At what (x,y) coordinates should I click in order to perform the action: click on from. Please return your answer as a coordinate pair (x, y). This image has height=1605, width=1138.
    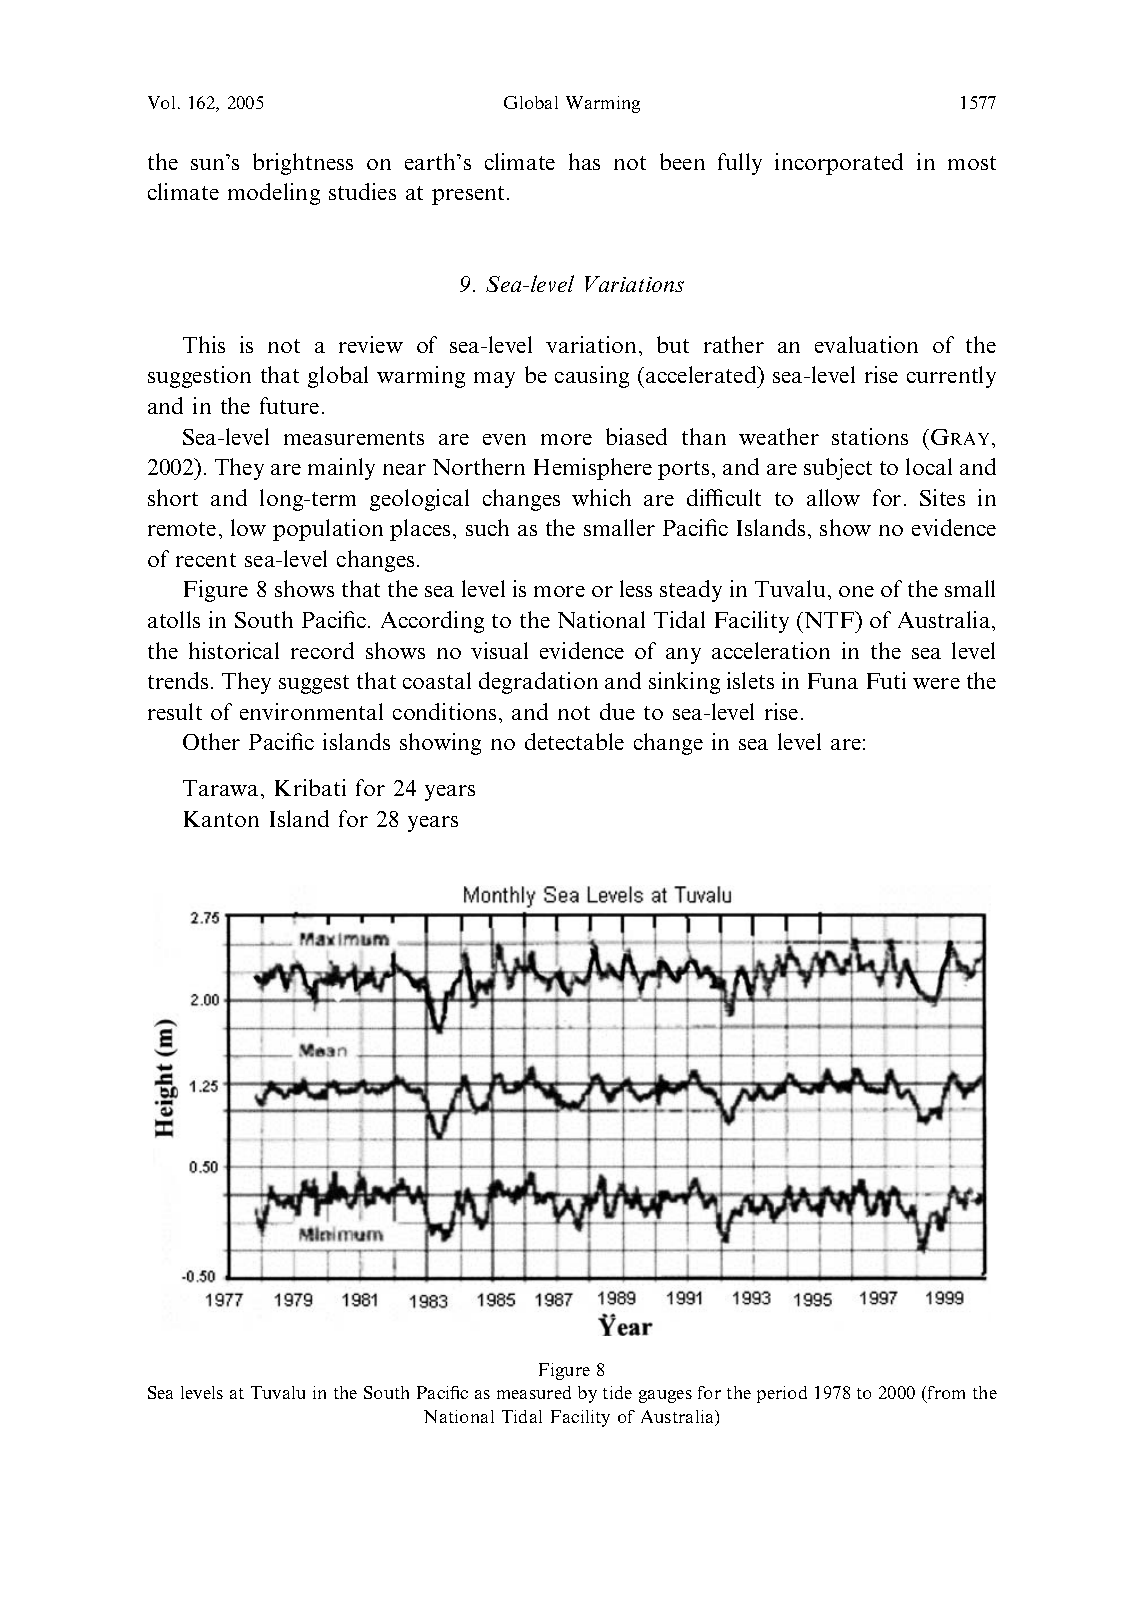
    Looking at the image, I should click on (946, 1392).
